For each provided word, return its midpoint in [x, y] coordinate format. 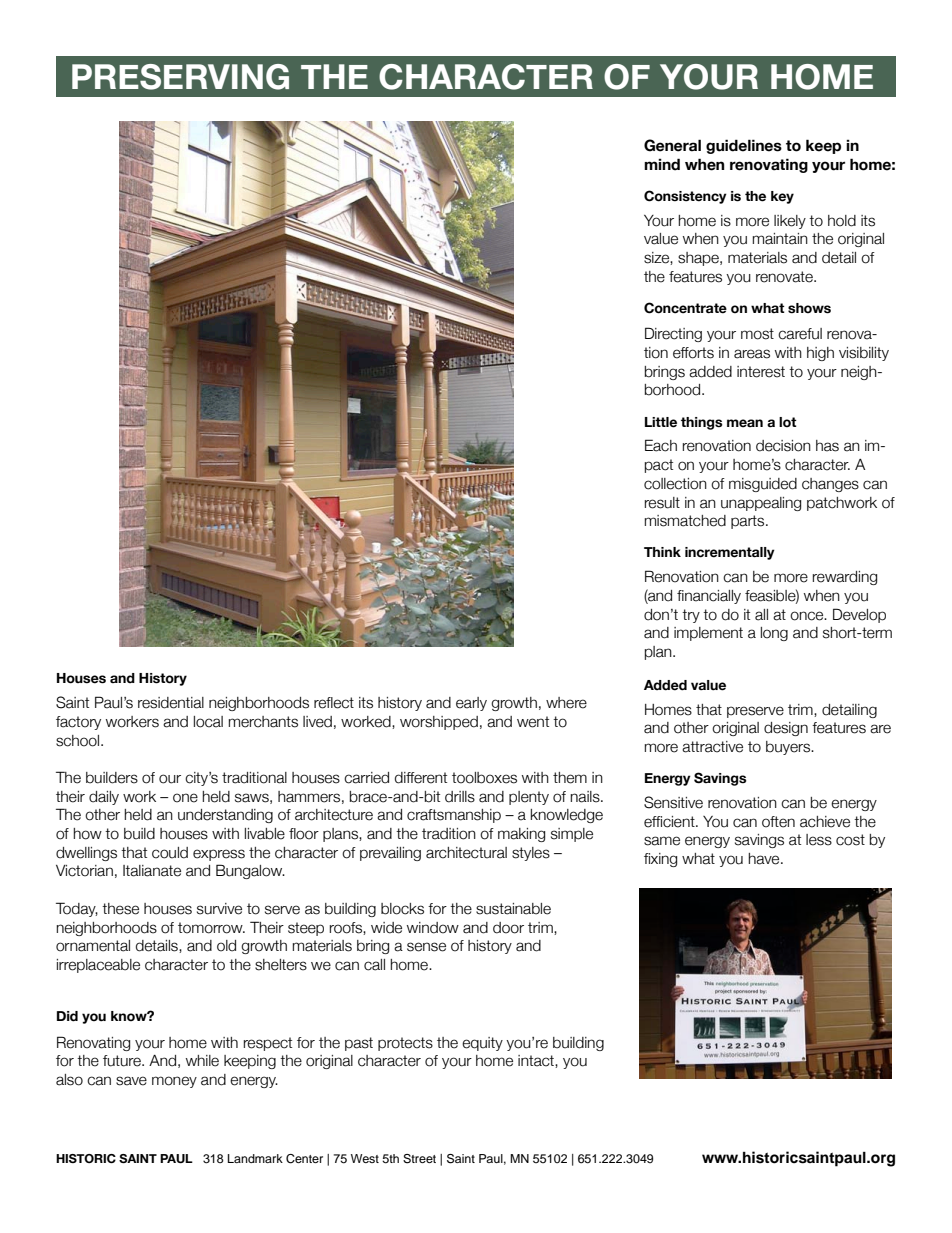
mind [662, 164]
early [471, 704]
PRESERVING [180, 77]
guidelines [744, 146]
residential [171, 703]
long [774, 634]
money [174, 1082]
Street [419, 1159]
